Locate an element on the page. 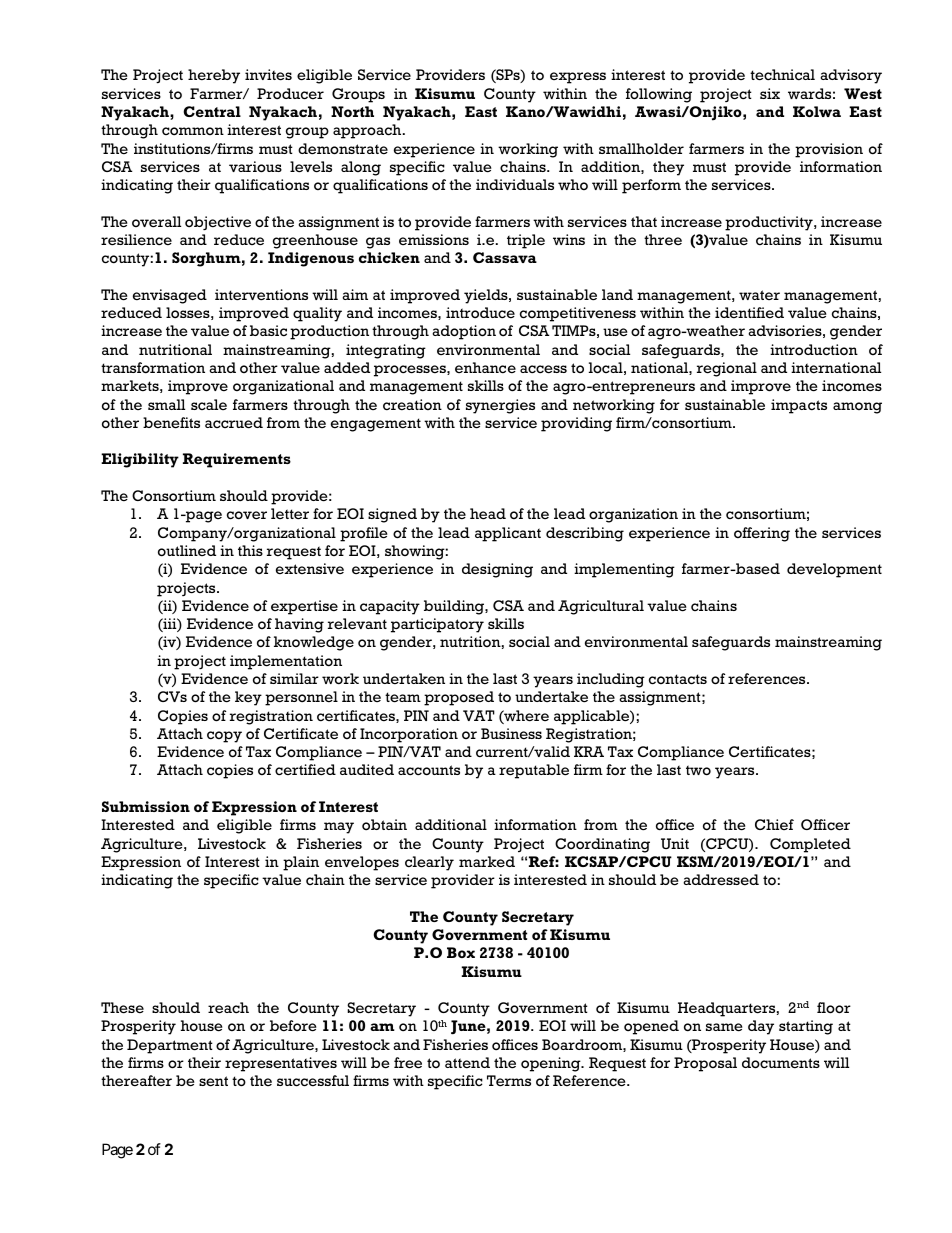 The height and width of the page is (1233, 952). contacts is located at coordinates (678, 679).
